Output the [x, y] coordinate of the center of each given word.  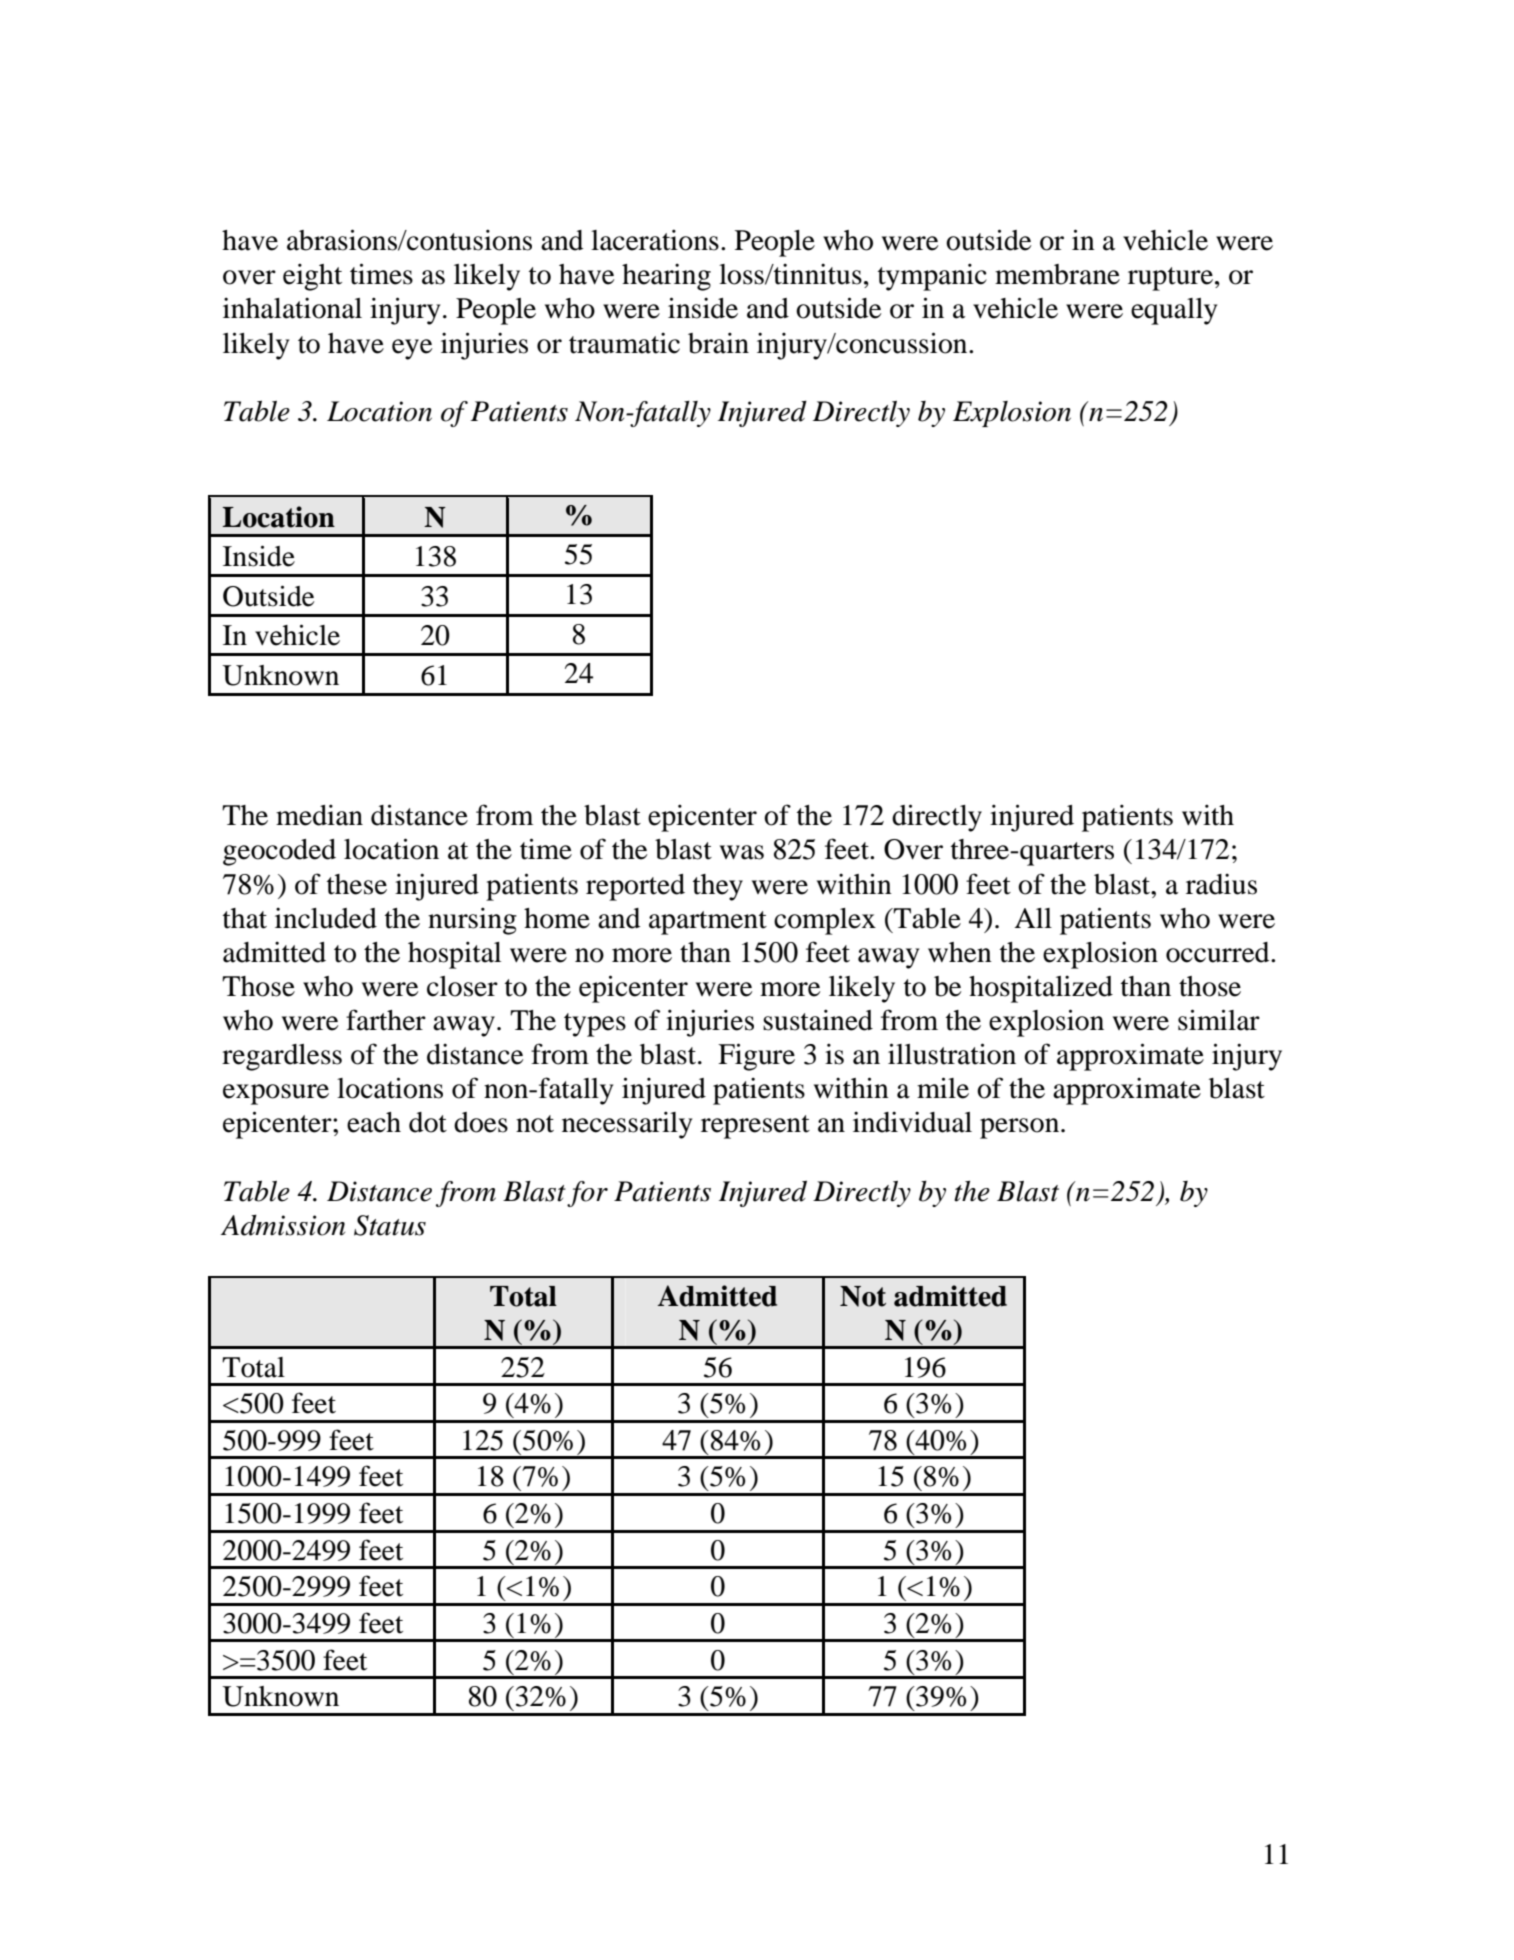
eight [312, 277]
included [326, 918]
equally [1174, 311]
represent [755, 1127]
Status [390, 1225]
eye [412, 349]
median [319, 815]
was [742, 852]
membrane [1057, 274]
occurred [1219, 952]
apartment [708, 923]
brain [718, 343]
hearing [666, 277]
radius [1221, 884]
